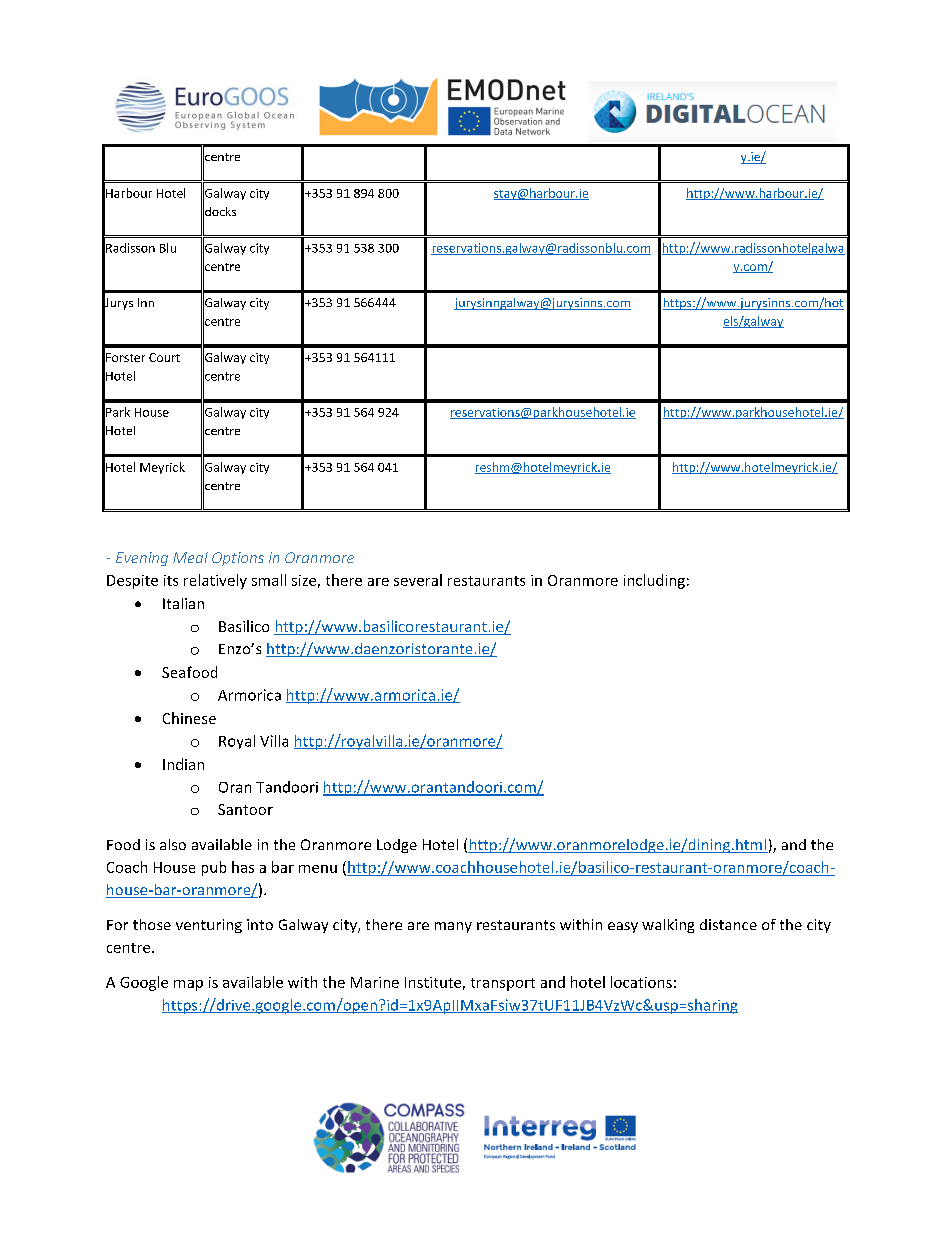 Image resolution: width=952 pixels, height=1233 pixels. I want to click on locations, so click(641, 982).
